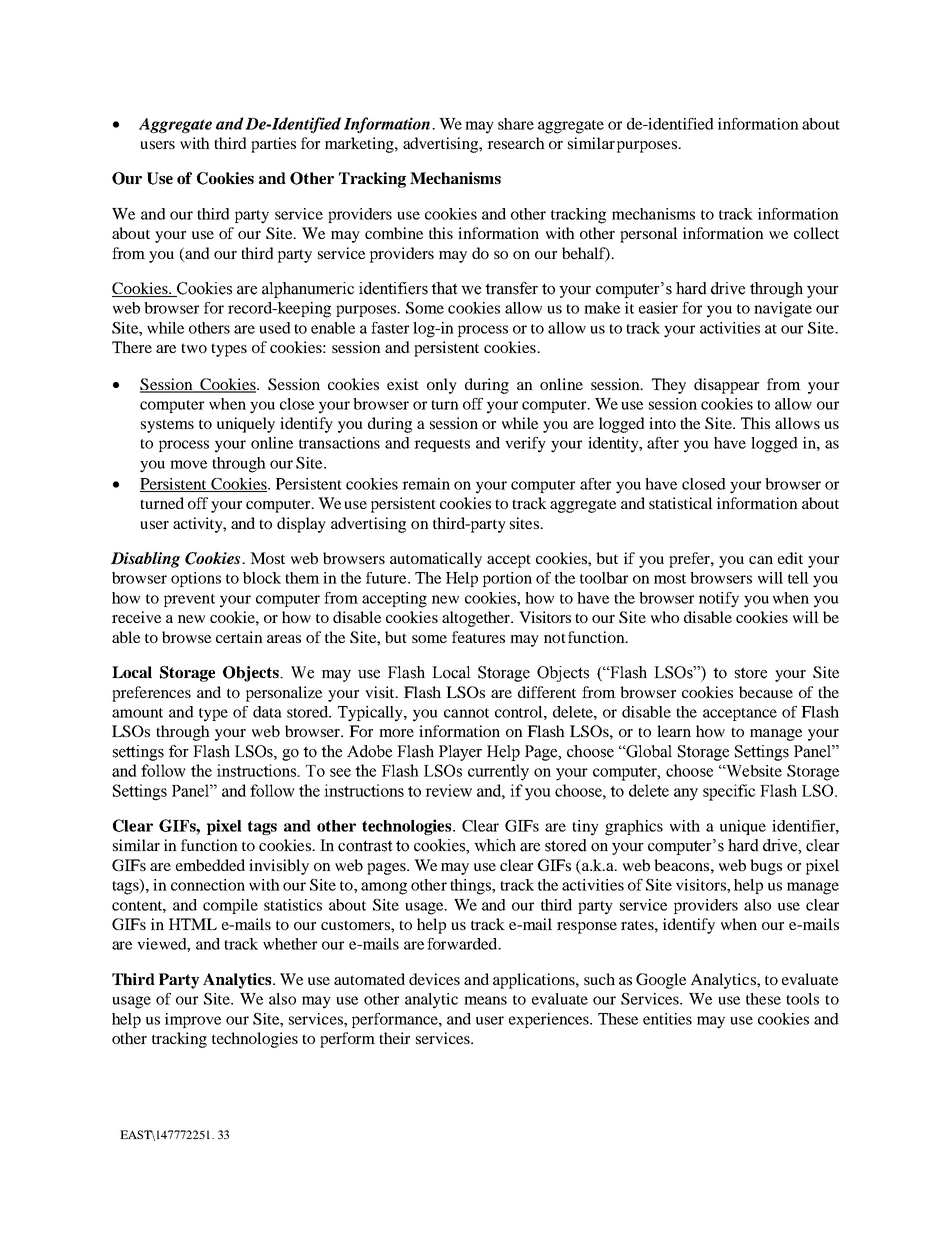 The image size is (952, 1233). Describe the element at coordinates (766, 867) in the document. I see `bugs` at that location.
